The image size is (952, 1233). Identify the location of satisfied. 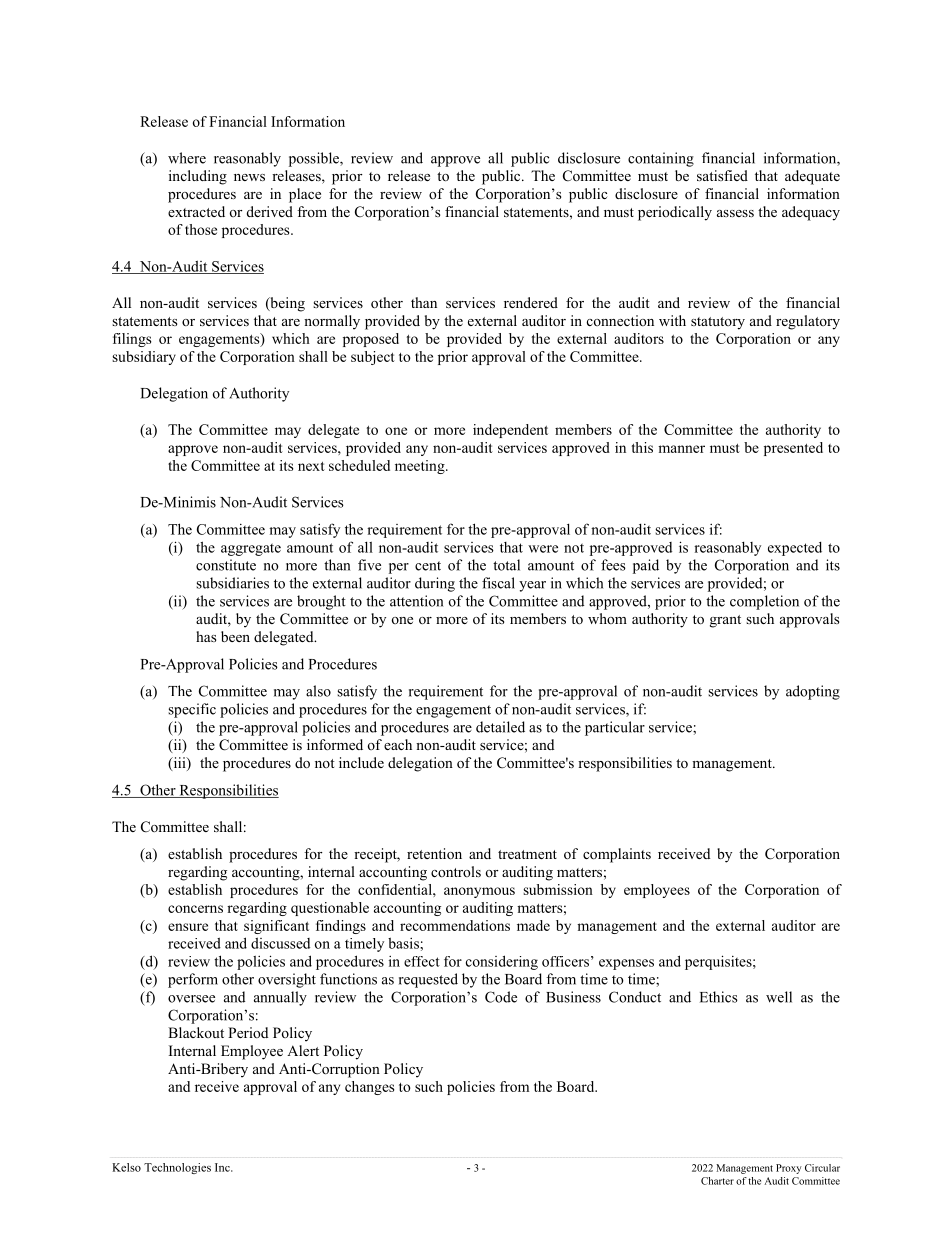
(722, 175).
